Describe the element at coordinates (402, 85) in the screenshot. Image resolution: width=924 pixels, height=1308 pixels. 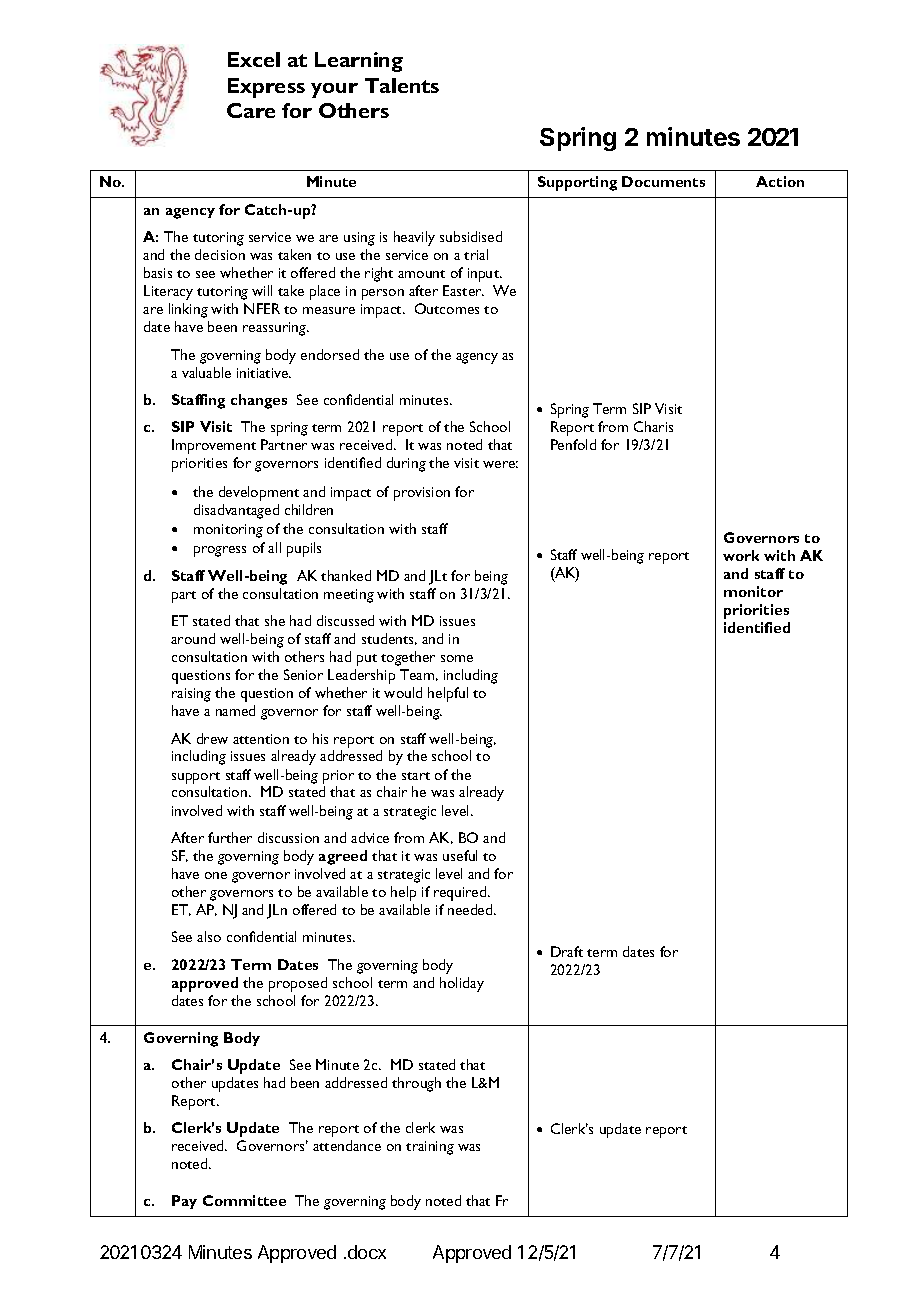
I see `Talents` at that location.
